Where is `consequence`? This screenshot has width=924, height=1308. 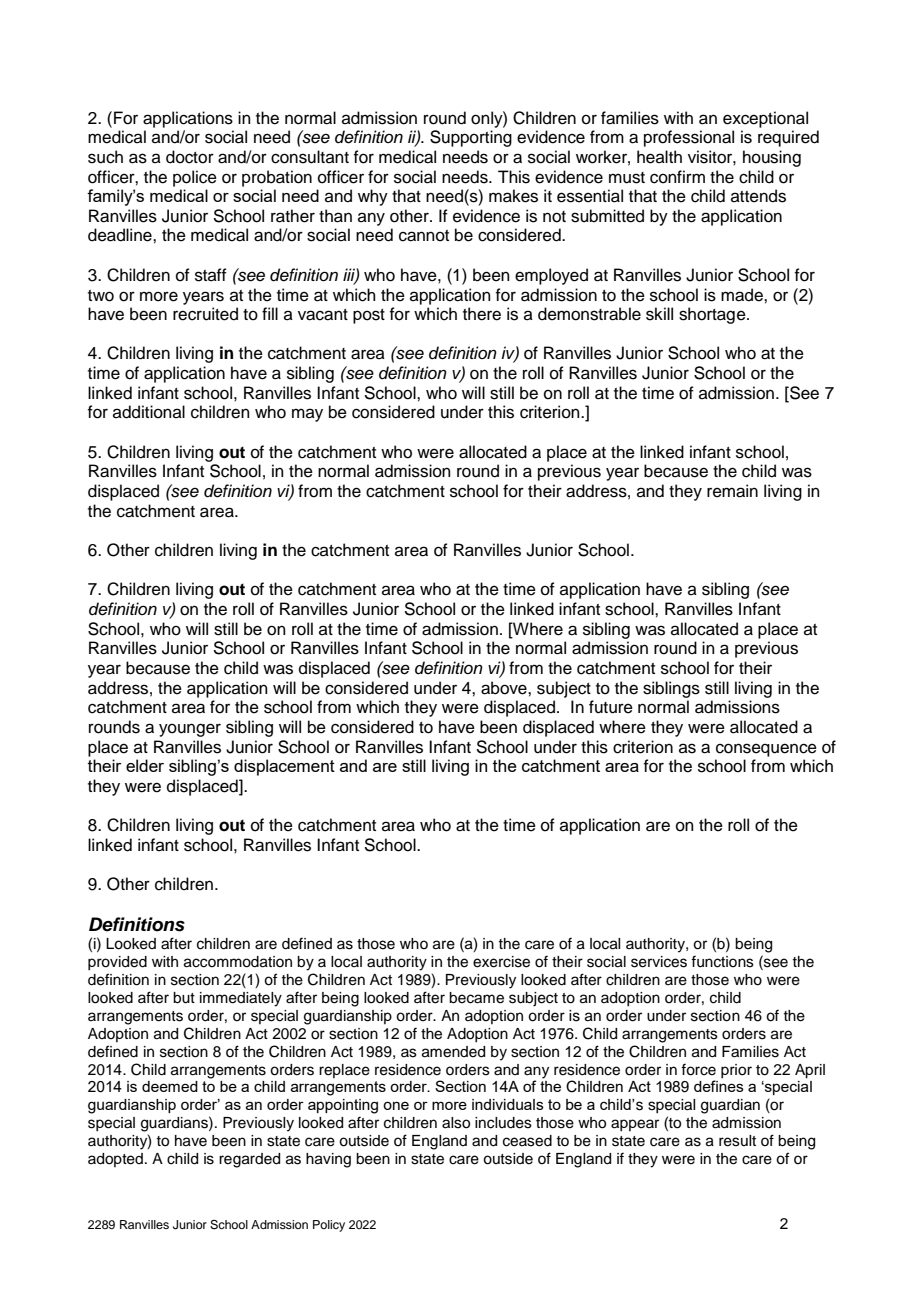
consequence is located at coordinates (766, 750).
